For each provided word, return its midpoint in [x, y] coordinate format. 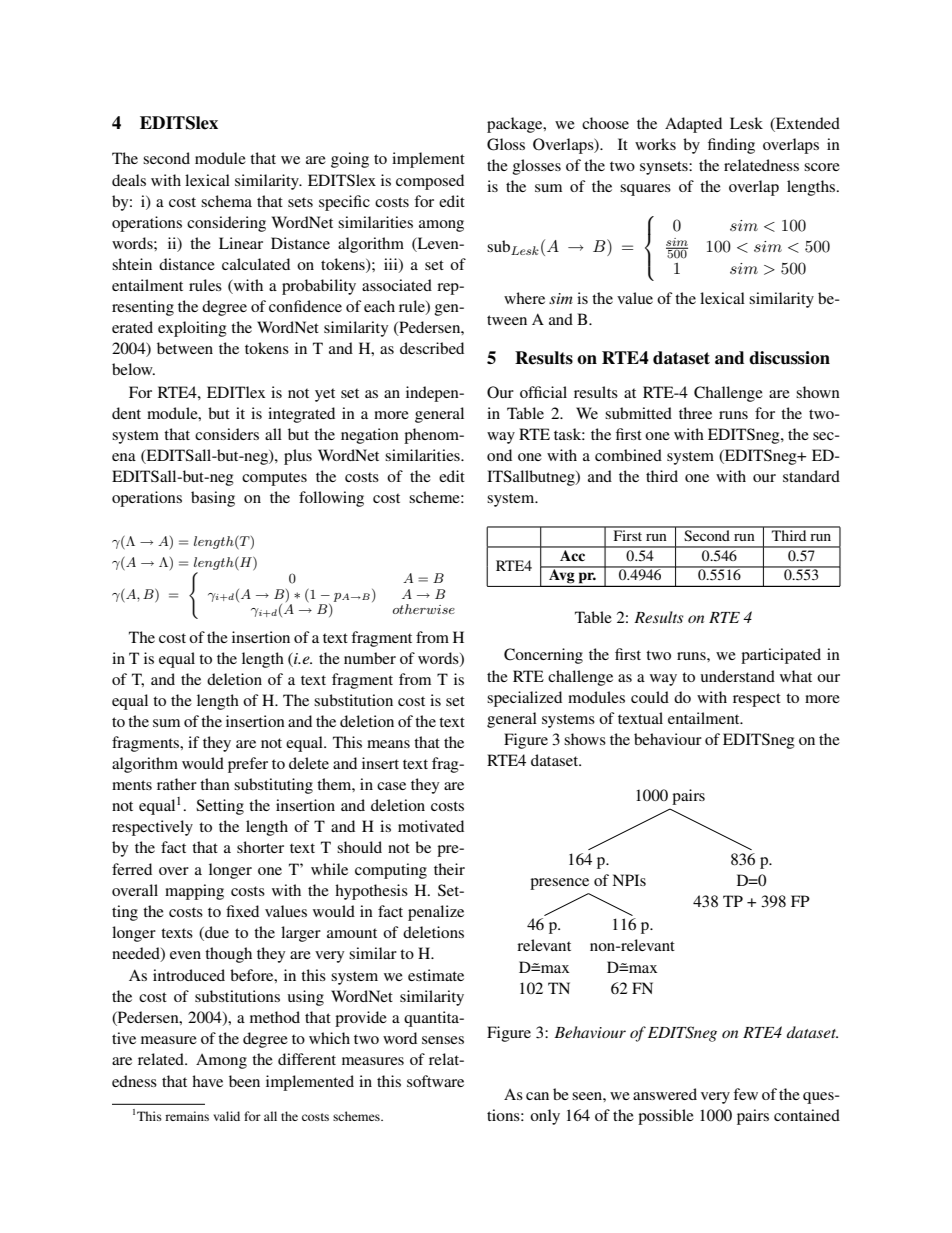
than [215, 784]
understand [738, 676]
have [207, 1081]
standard [811, 476]
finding [731, 146]
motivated [431, 826]
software [435, 1081]
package [516, 125]
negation [370, 436]
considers [227, 434]
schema [226, 201]
